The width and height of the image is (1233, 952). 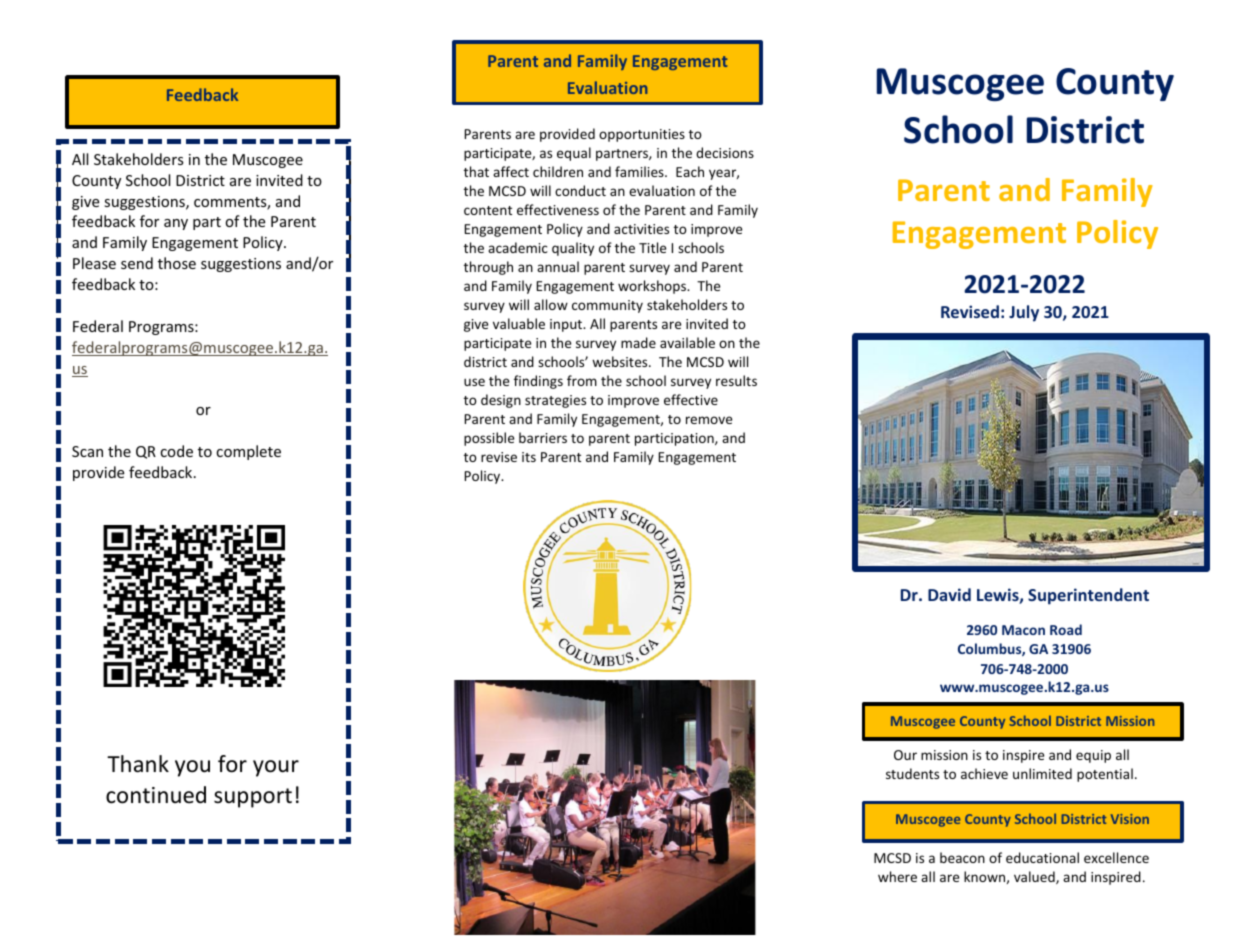 What do you see at coordinates (176, 224) in the image?
I see `any` at bounding box center [176, 224].
